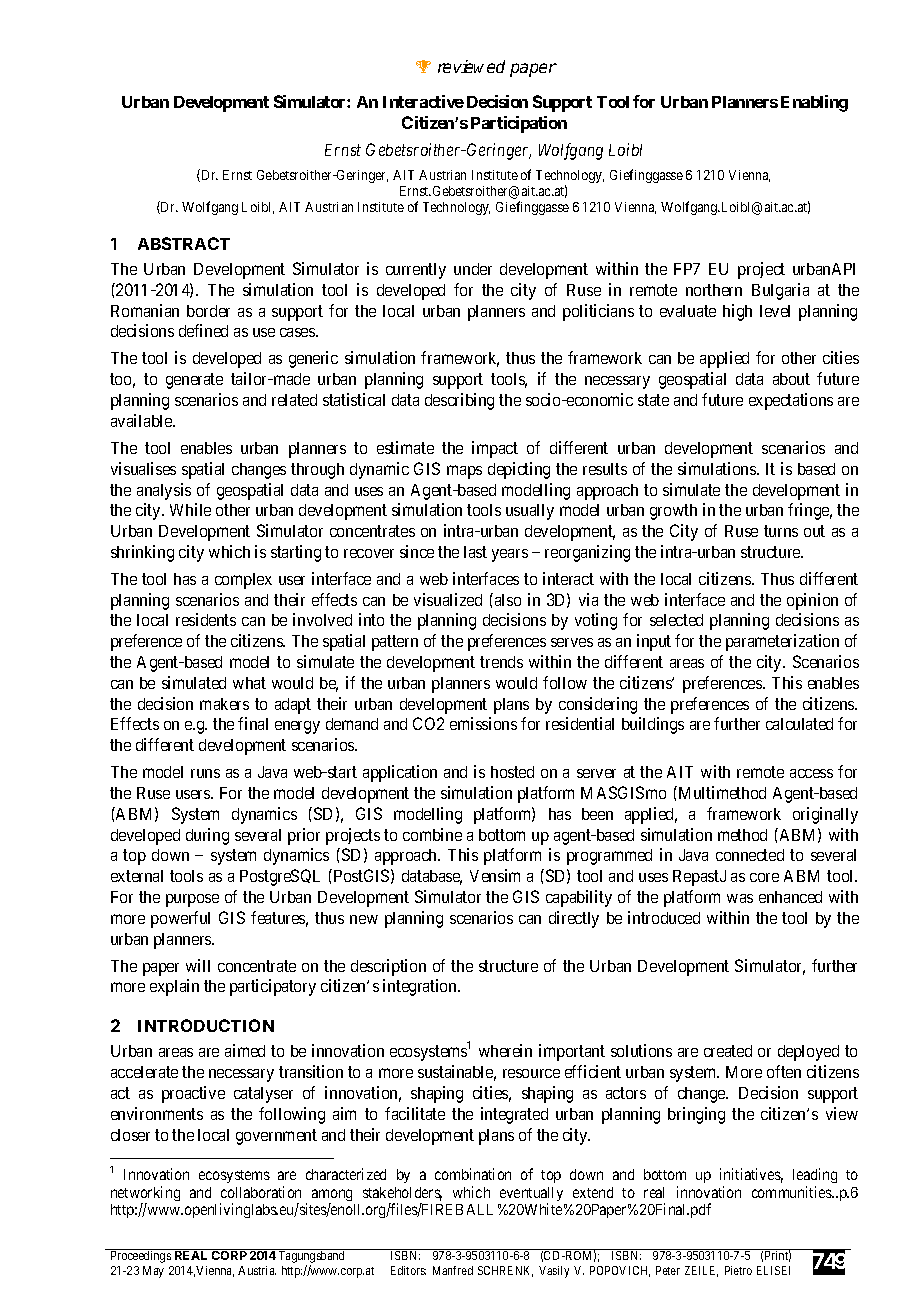 Image resolution: width=924 pixels, height=1308 pixels. Describe the element at coordinates (519, 124) in the screenshot. I see `Participation` at that location.
